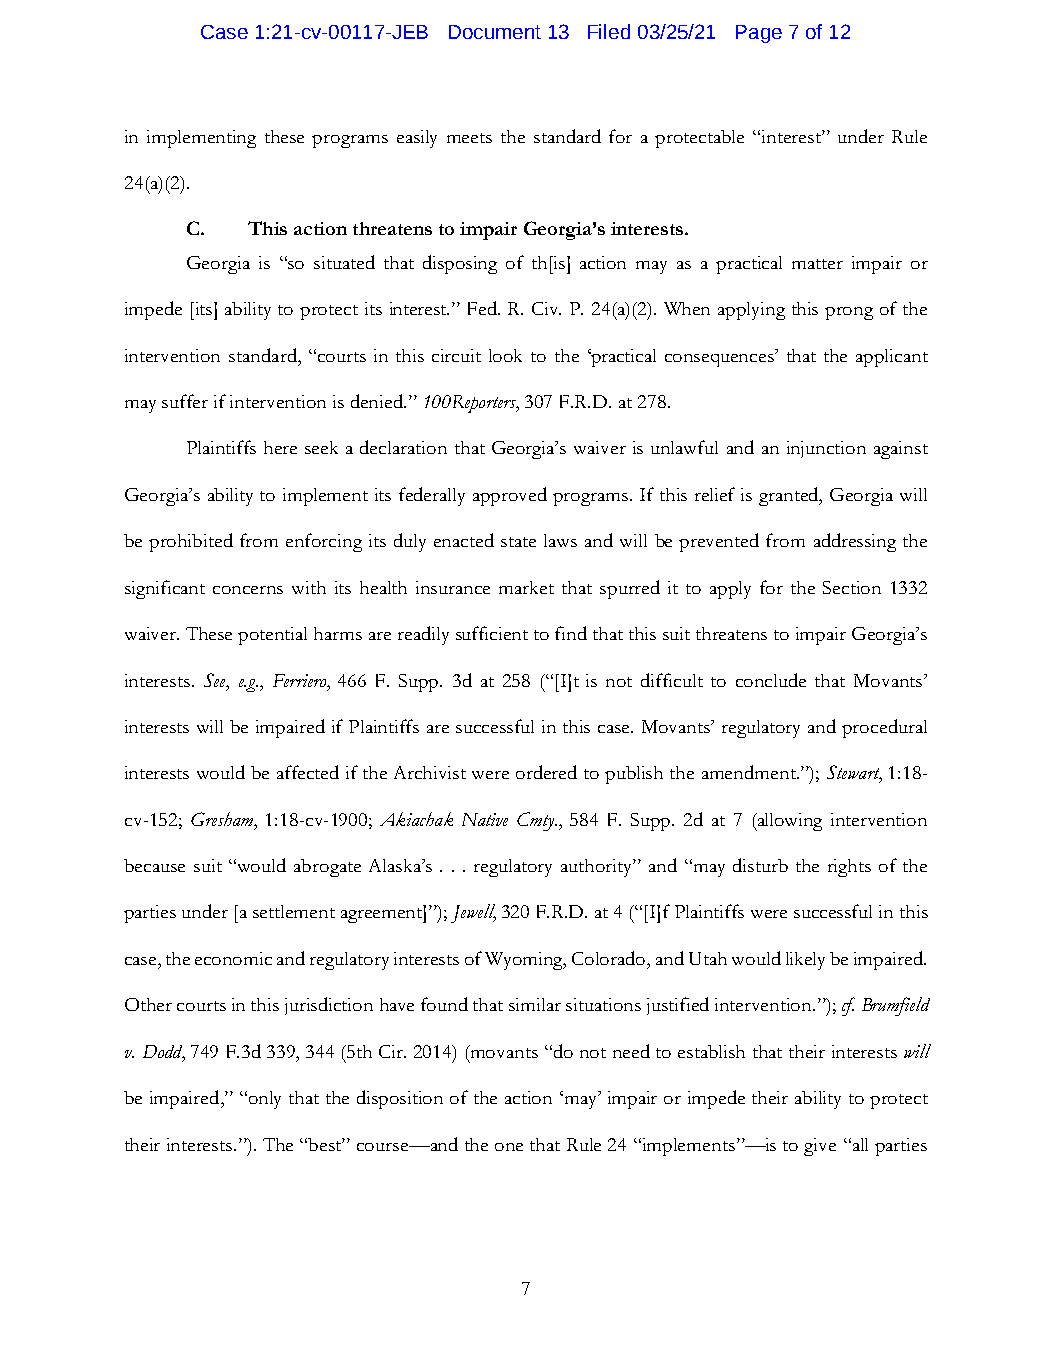 The image size is (1051, 1361). What do you see at coordinates (826, 449) in the document?
I see `injunction` at bounding box center [826, 449].
